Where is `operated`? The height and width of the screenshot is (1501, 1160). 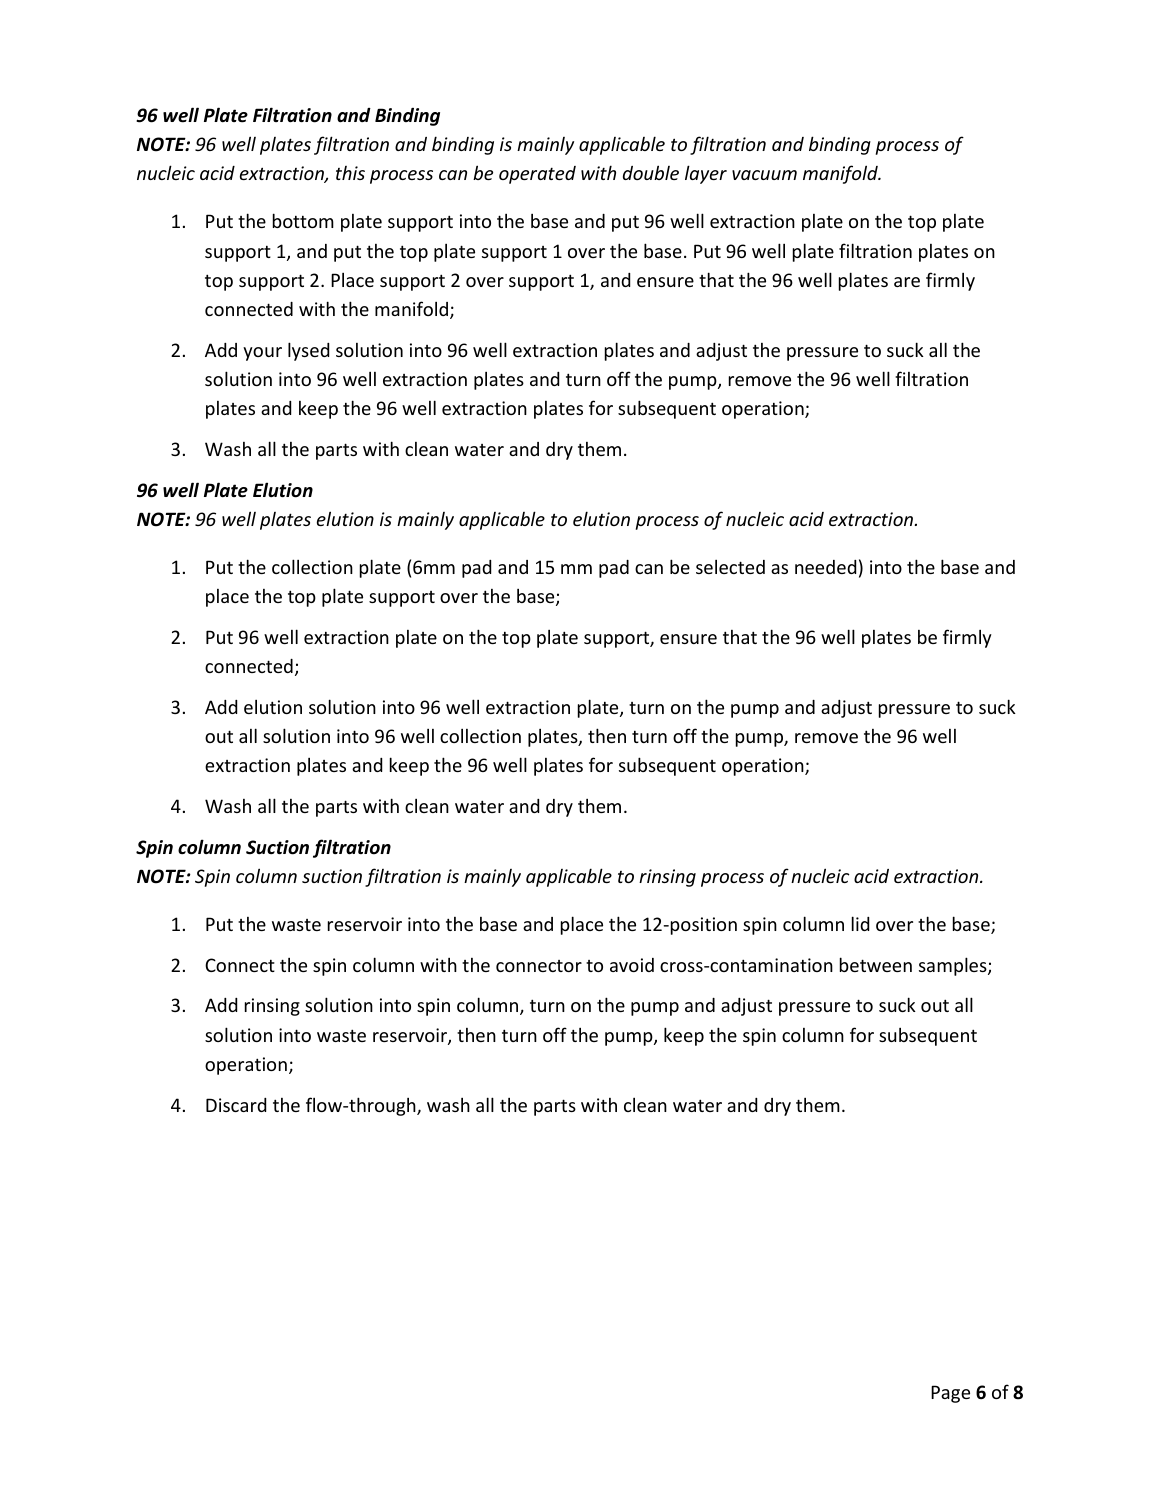
operated is located at coordinates (537, 175).
